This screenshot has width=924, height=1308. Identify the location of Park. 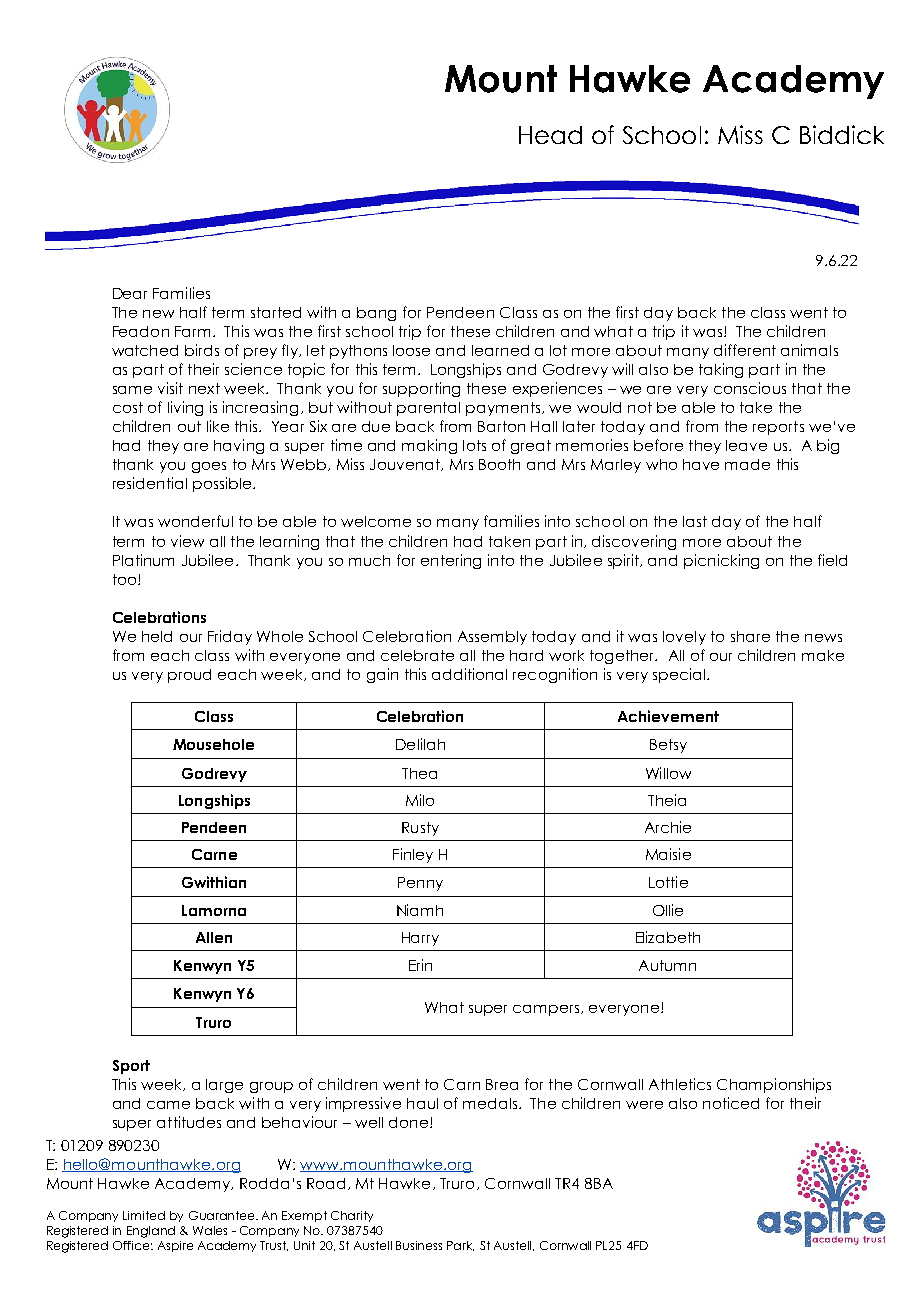
(460, 1246).
